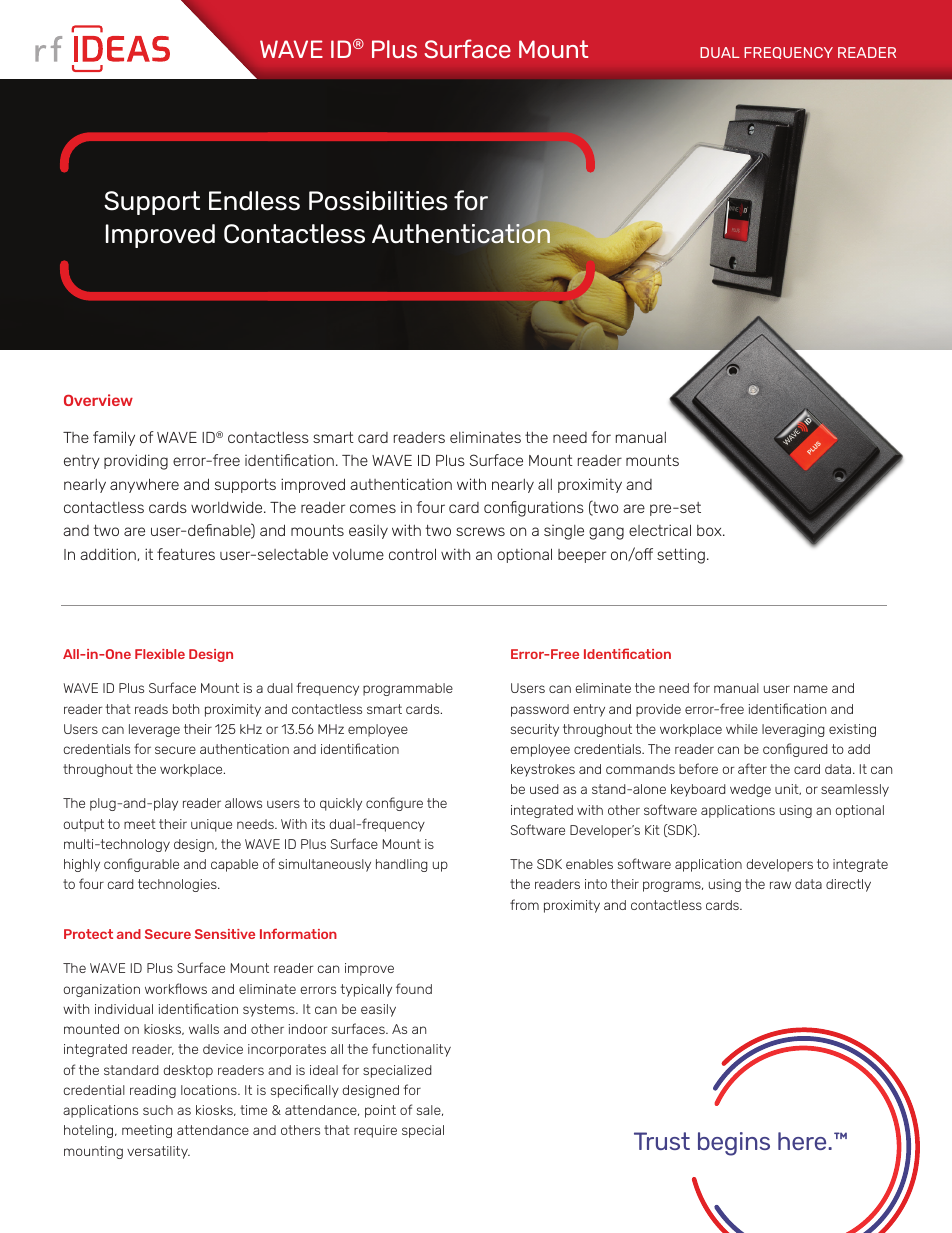 The image size is (952, 1233). What do you see at coordinates (408, 689) in the document?
I see `programmable` at bounding box center [408, 689].
